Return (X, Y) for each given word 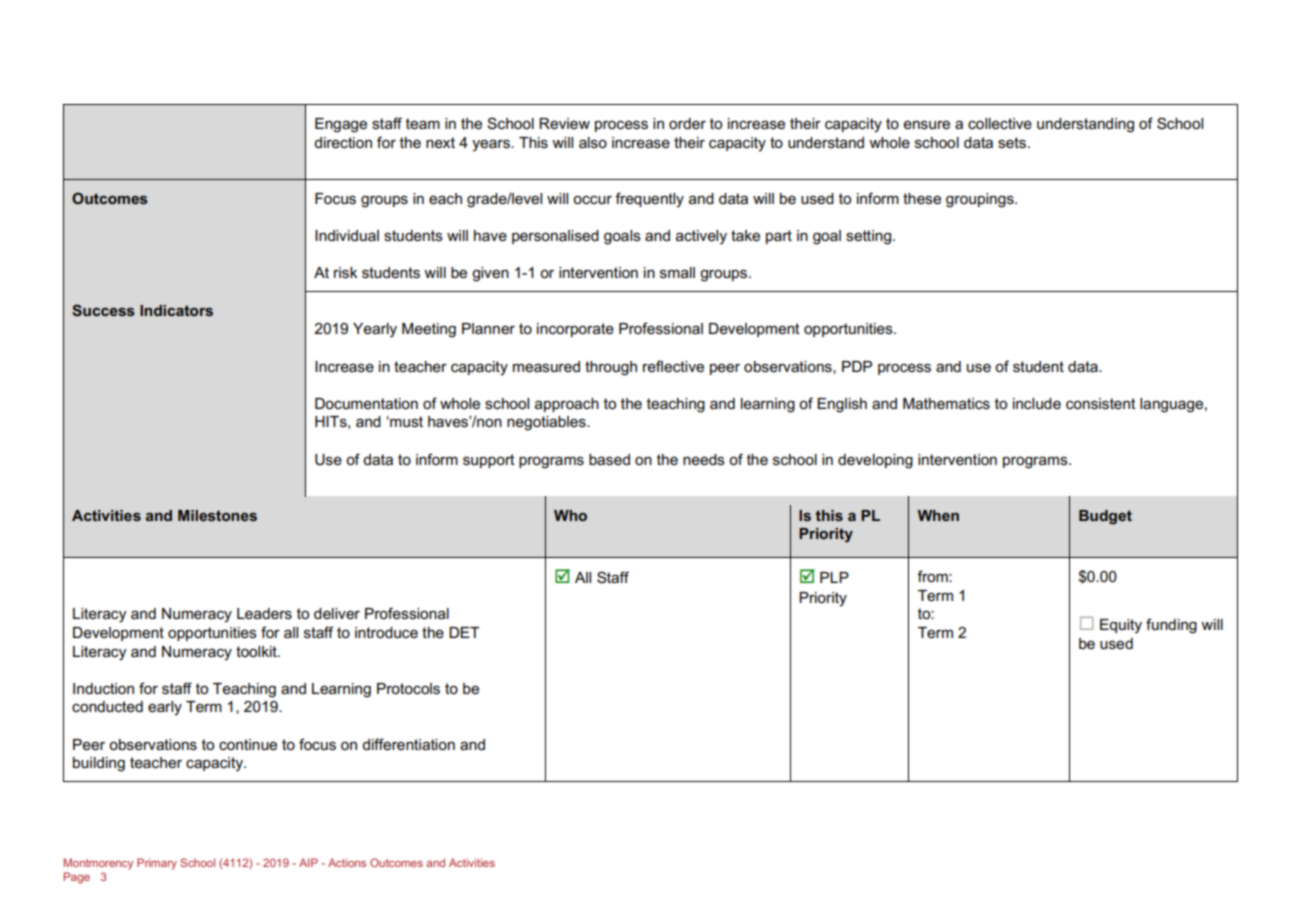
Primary (157, 864)
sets (1012, 143)
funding (1171, 626)
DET (464, 632)
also (593, 142)
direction (343, 142)
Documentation (366, 403)
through (611, 368)
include (1037, 403)
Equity (1121, 626)
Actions (347, 862)
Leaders (264, 613)
